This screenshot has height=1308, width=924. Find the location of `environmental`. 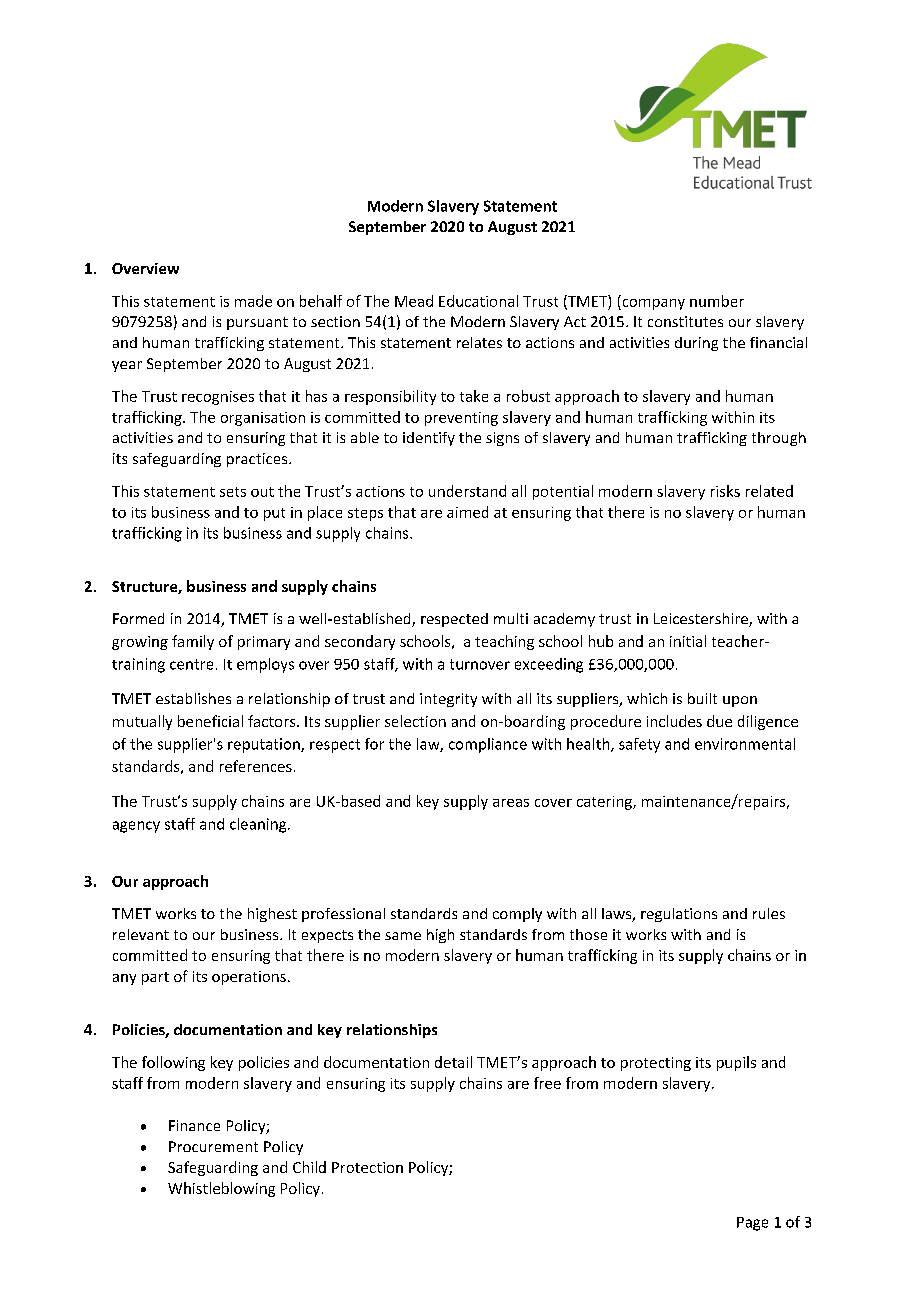

environmental is located at coordinates (745, 744).
